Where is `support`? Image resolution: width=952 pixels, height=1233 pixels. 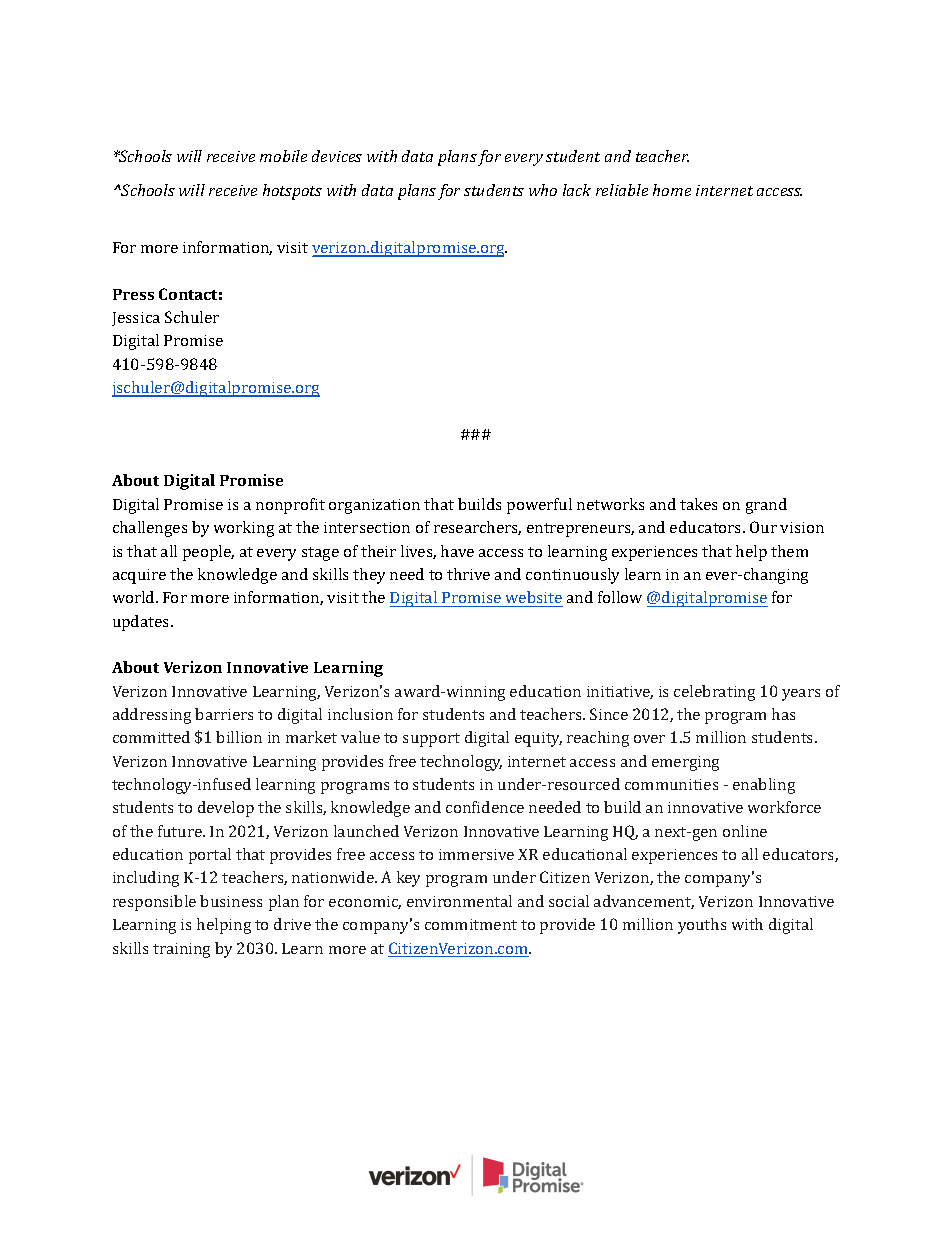
support is located at coordinates (431, 740).
